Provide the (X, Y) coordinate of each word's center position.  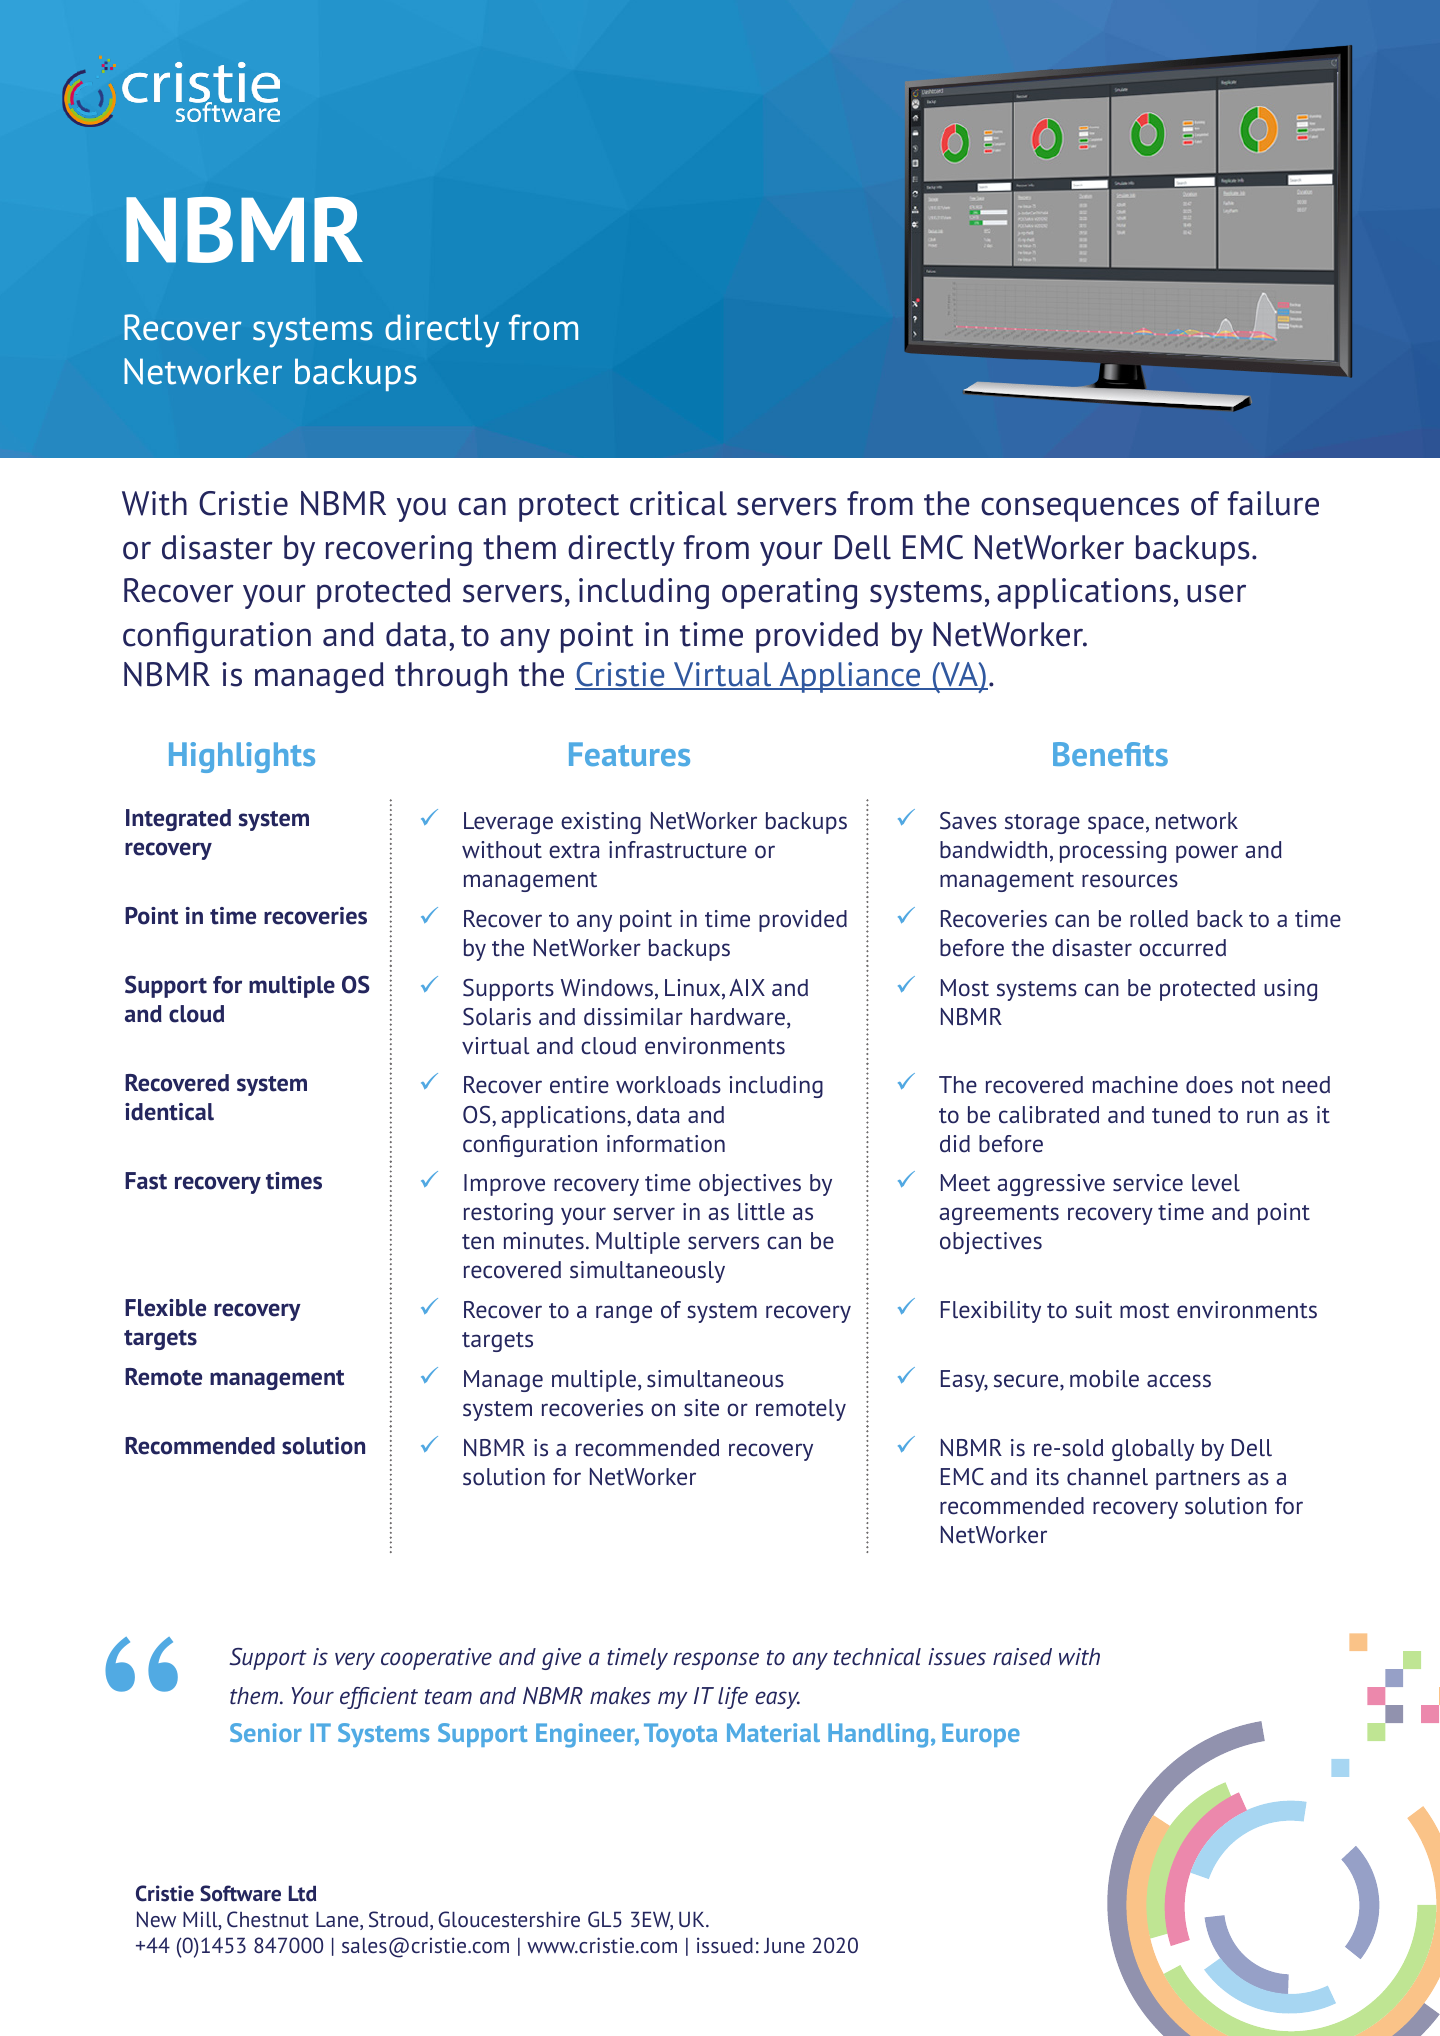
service (1148, 1183)
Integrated (178, 820)
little (761, 1212)
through (451, 677)
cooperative (436, 1659)
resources (1130, 881)
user (1216, 593)
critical (678, 503)
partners (1198, 1480)
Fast (146, 1181)
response (716, 1661)
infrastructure (678, 850)
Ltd (302, 1894)
